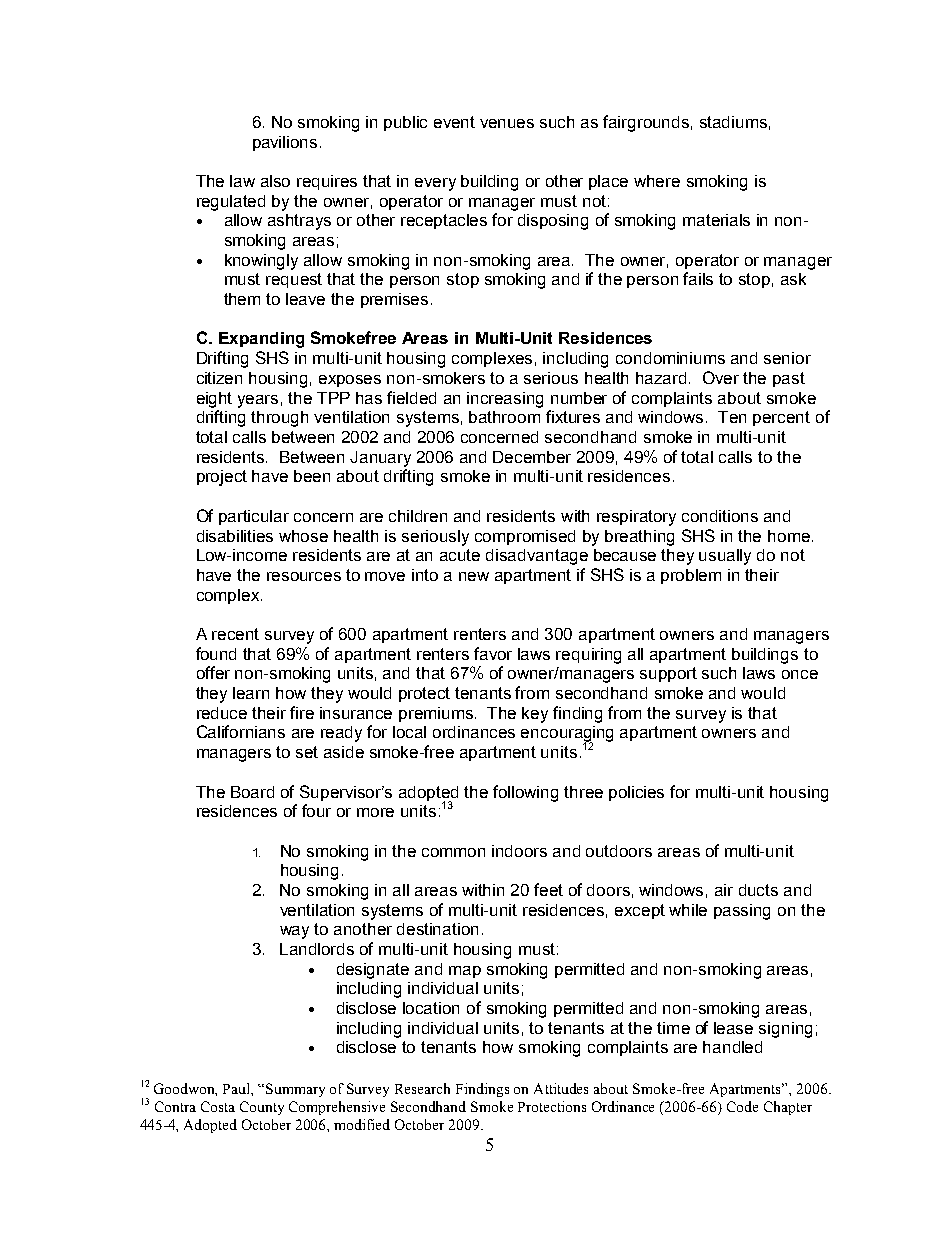 This screenshot has height=1233, width=952. I want to click on venues, so click(507, 123).
